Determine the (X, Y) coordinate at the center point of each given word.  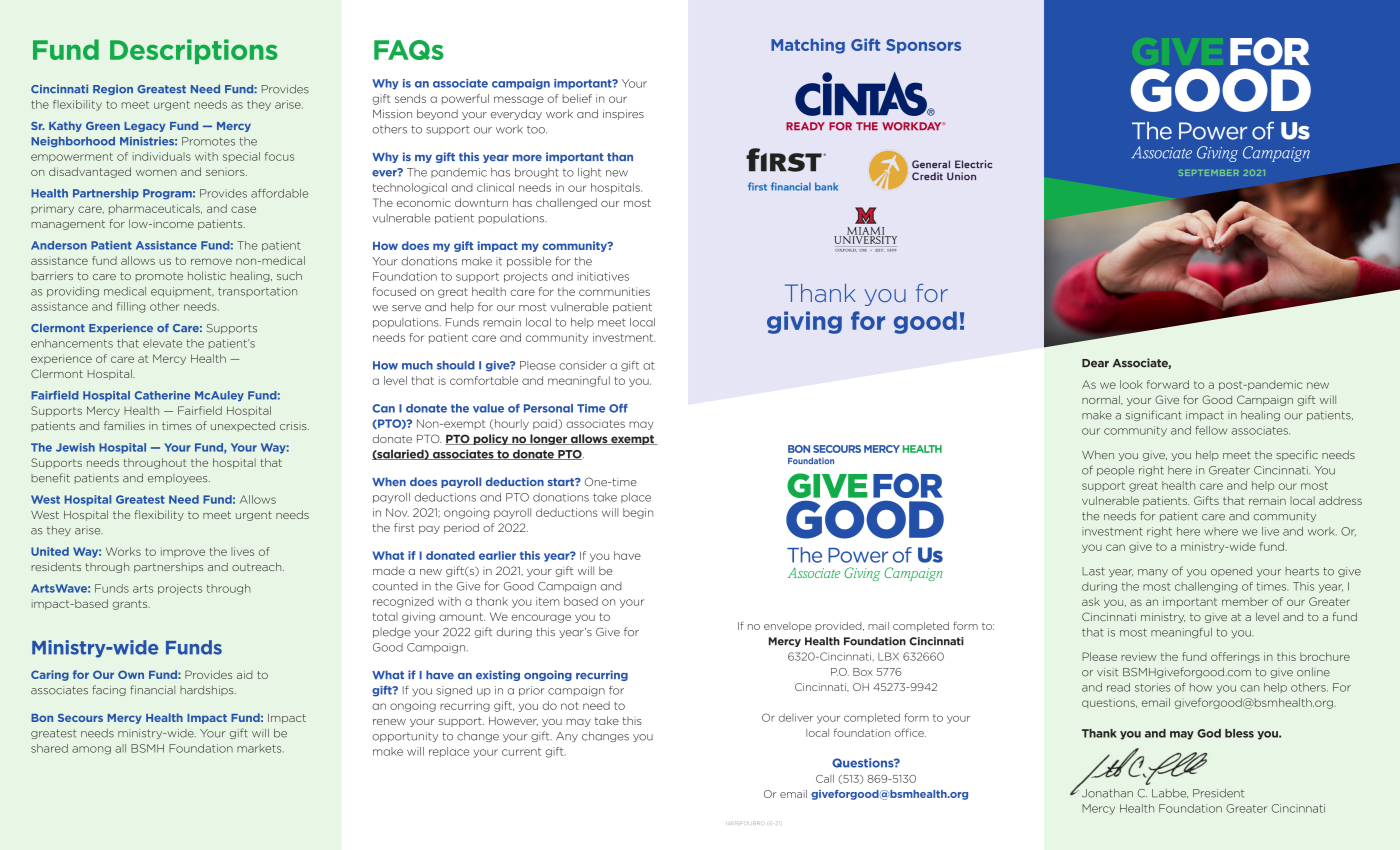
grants (131, 605)
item (548, 601)
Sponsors (923, 46)
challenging (1206, 587)
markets (260, 748)
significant (1154, 415)
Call (825, 778)
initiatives (603, 276)
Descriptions (194, 51)
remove (211, 261)
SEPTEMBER (1209, 173)
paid (545, 424)
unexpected (243, 426)
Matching (808, 46)
